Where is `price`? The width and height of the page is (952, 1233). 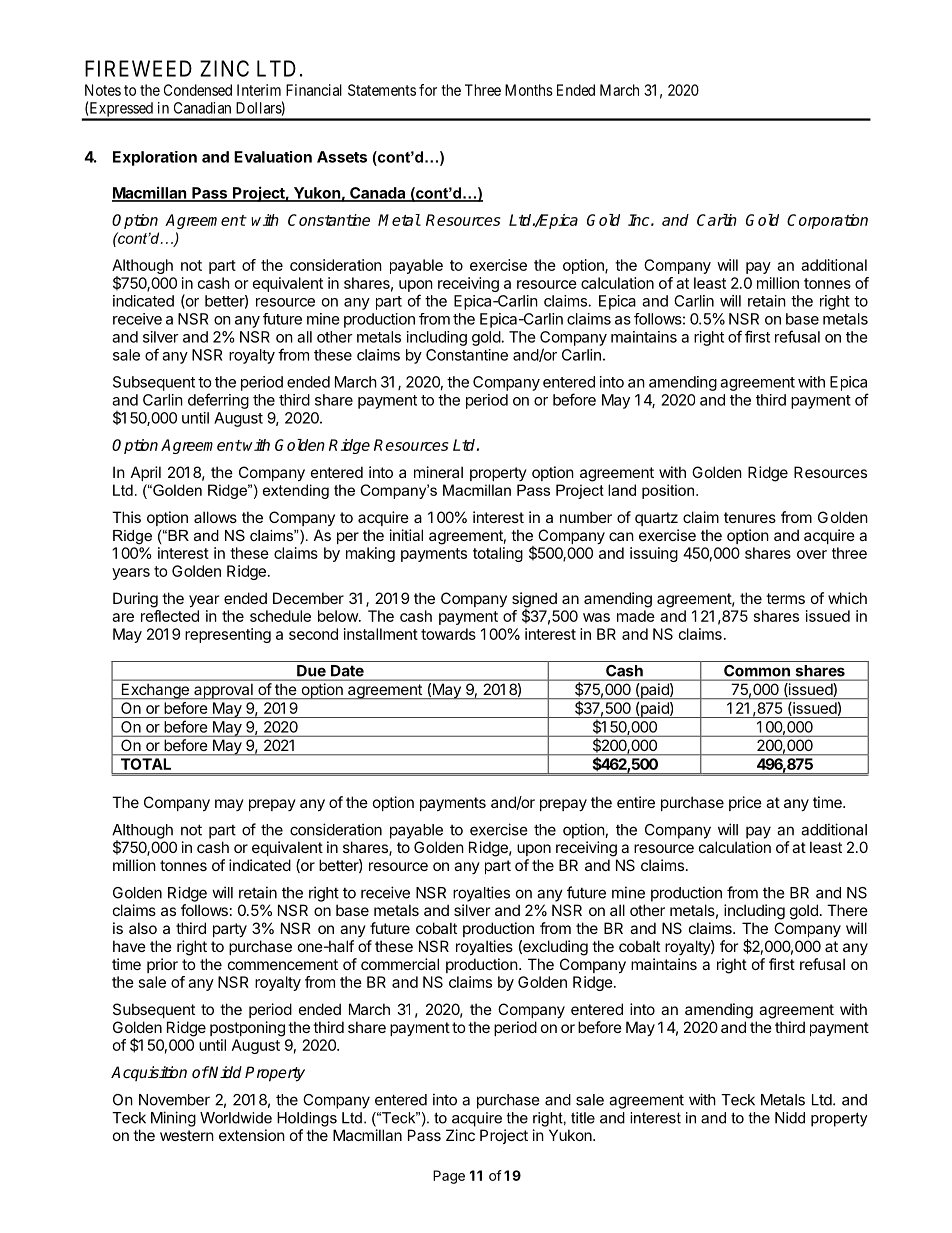 price is located at coordinates (745, 803).
